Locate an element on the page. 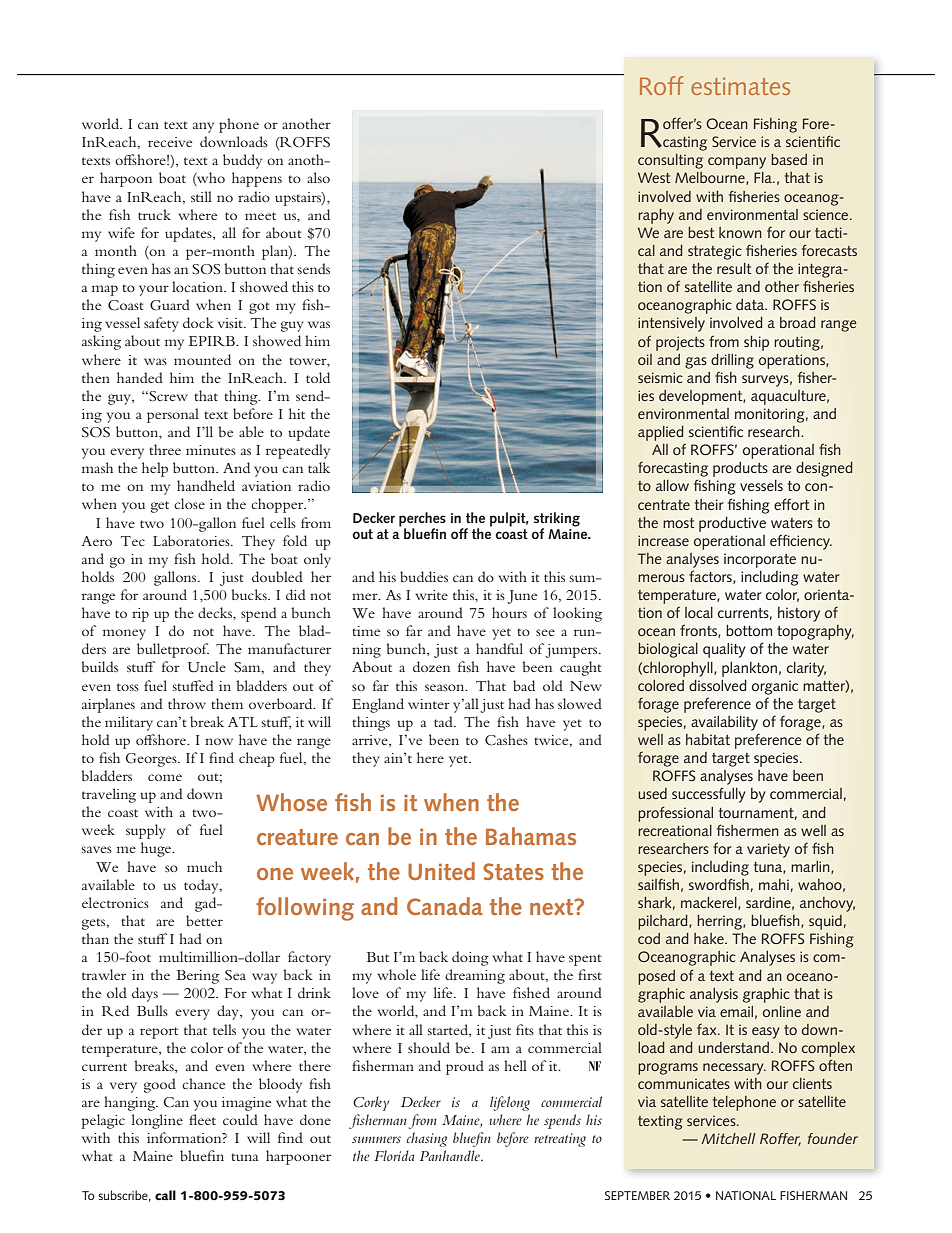 The image size is (952, 1233). call is located at coordinates (165, 1195).
